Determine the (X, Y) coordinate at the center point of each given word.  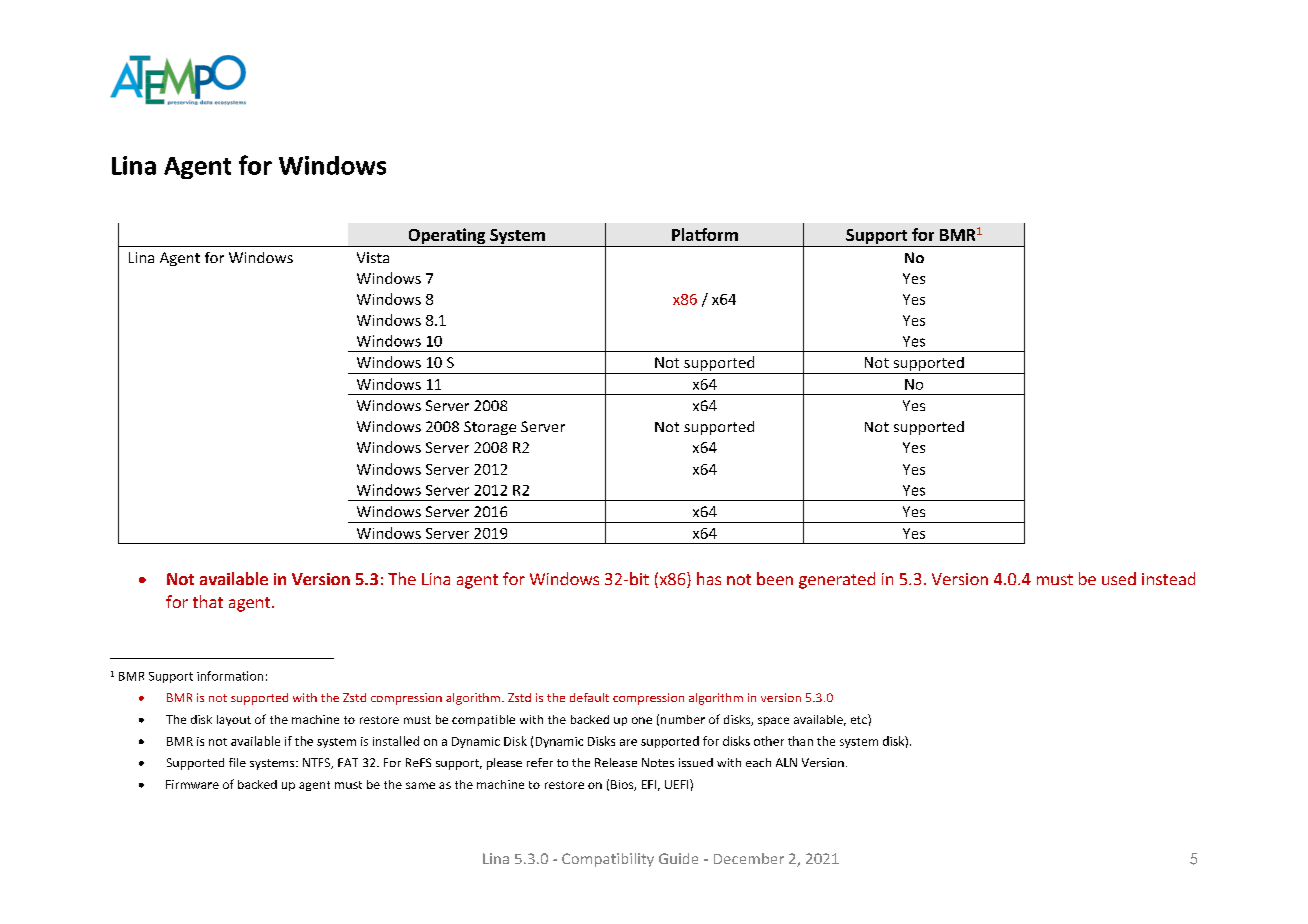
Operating (447, 237)
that (208, 601)
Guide (678, 858)
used (1119, 578)
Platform (705, 234)
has (709, 578)
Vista (373, 257)
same (420, 785)
